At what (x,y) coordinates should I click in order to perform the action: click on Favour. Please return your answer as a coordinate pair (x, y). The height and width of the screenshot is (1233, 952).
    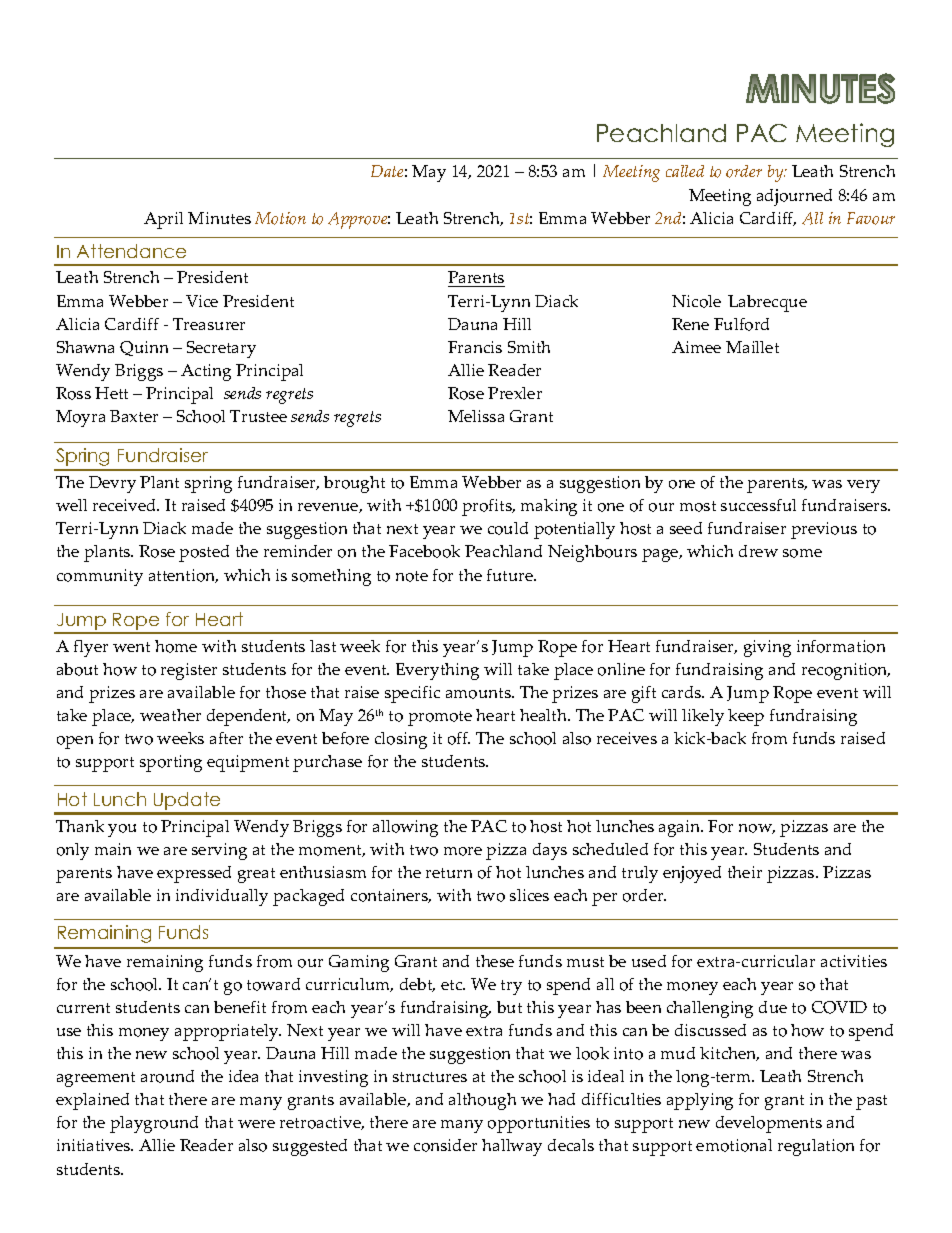
    Looking at the image, I should click on (871, 218).
